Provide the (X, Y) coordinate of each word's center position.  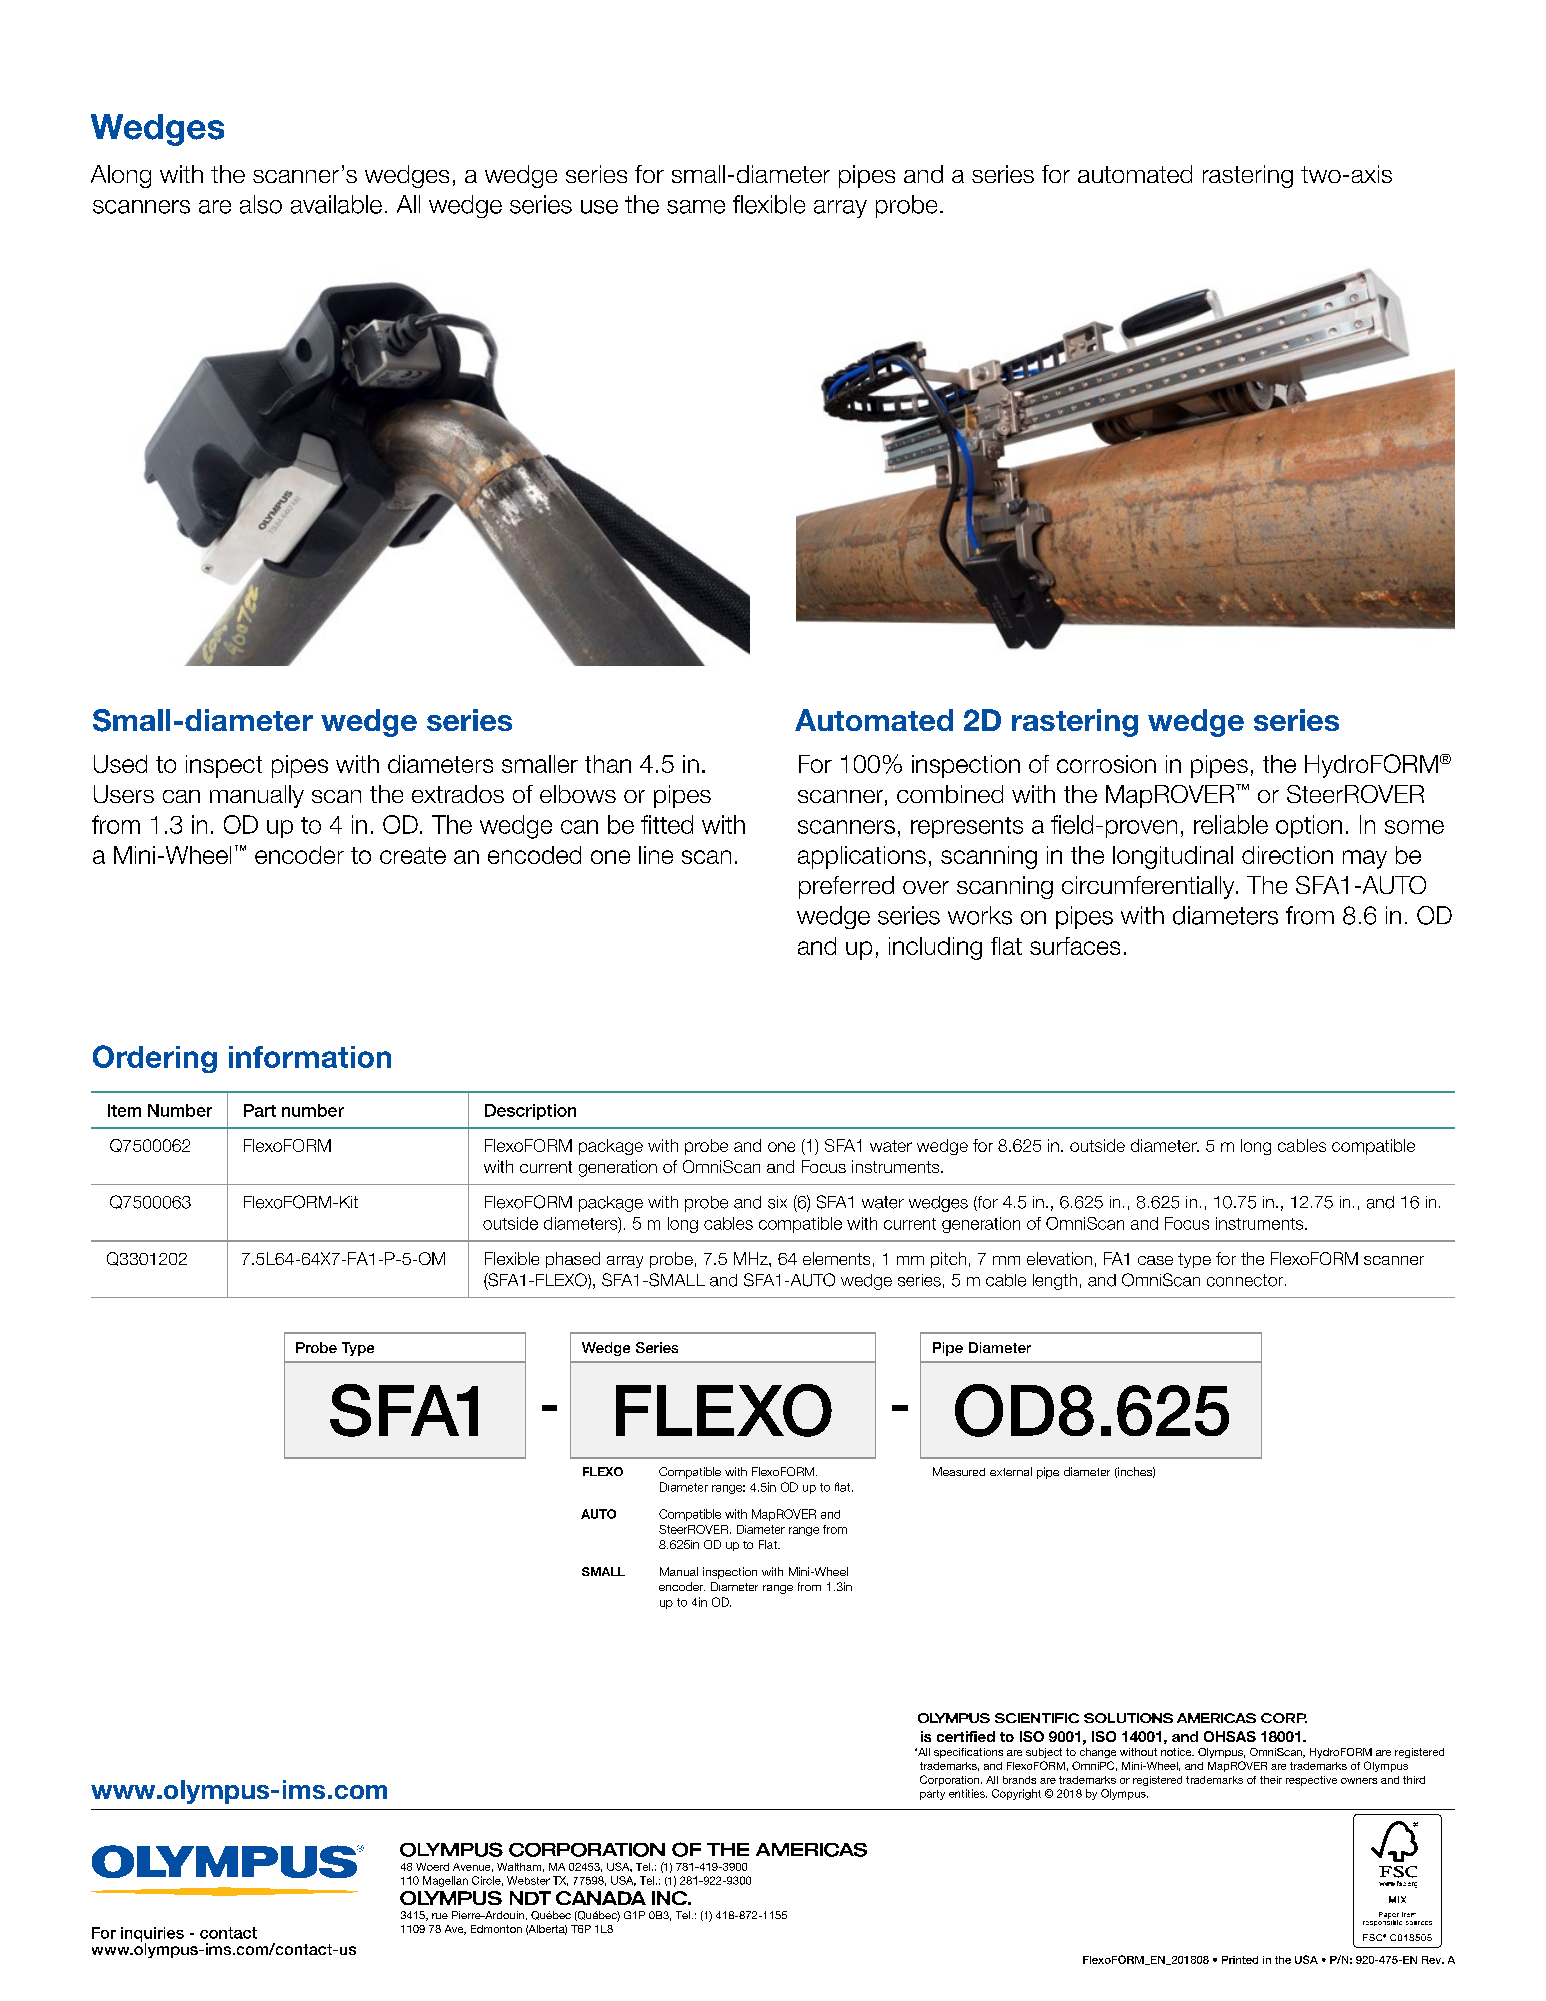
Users (124, 794)
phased (573, 1260)
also (261, 204)
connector (1246, 1280)
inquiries (152, 1935)
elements (836, 1258)
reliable (1231, 824)
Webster (528, 1880)
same (696, 207)
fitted (667, 824)
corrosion (1106, 764)
